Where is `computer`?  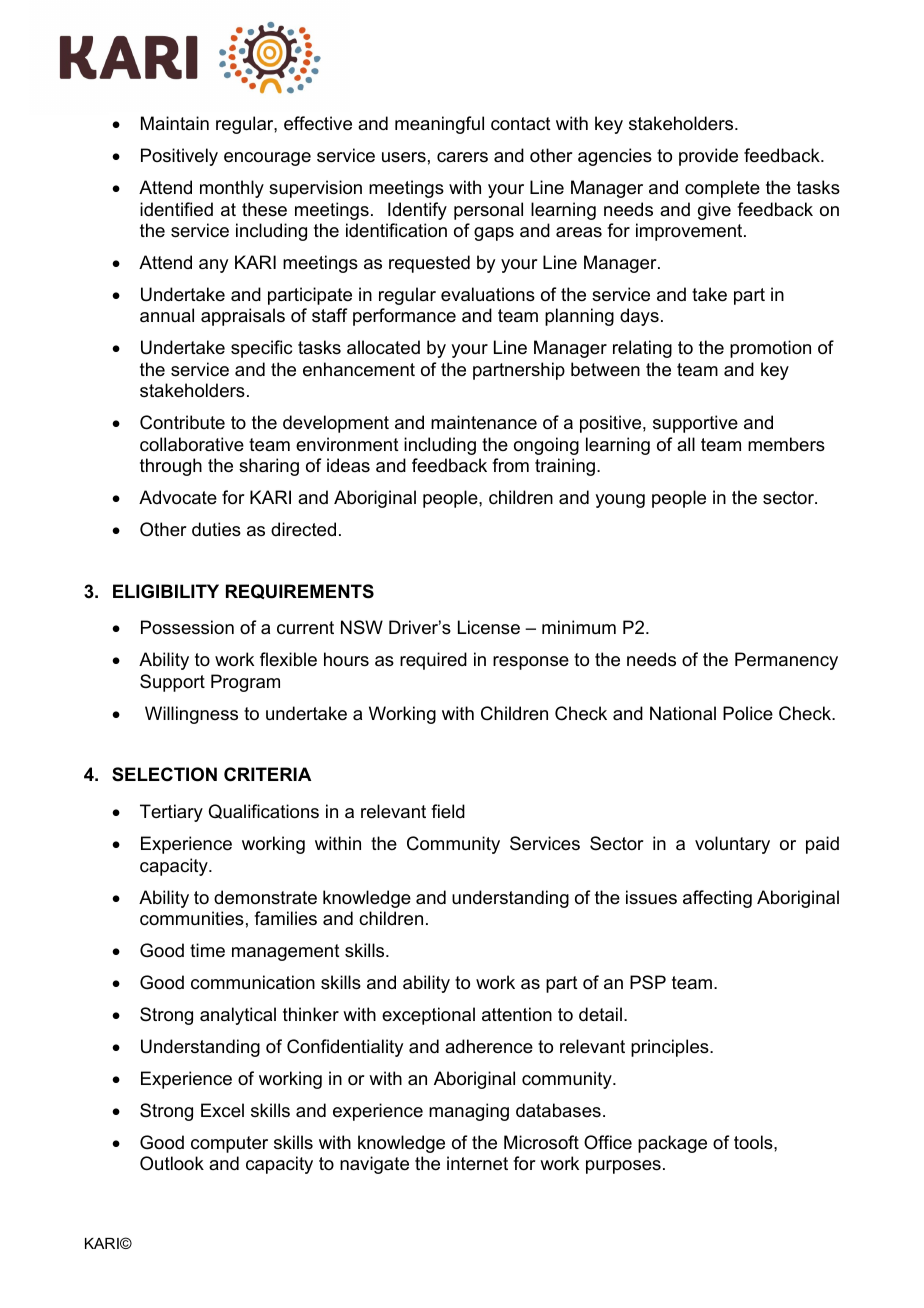 computer is located at coordinates (229, 1144).
